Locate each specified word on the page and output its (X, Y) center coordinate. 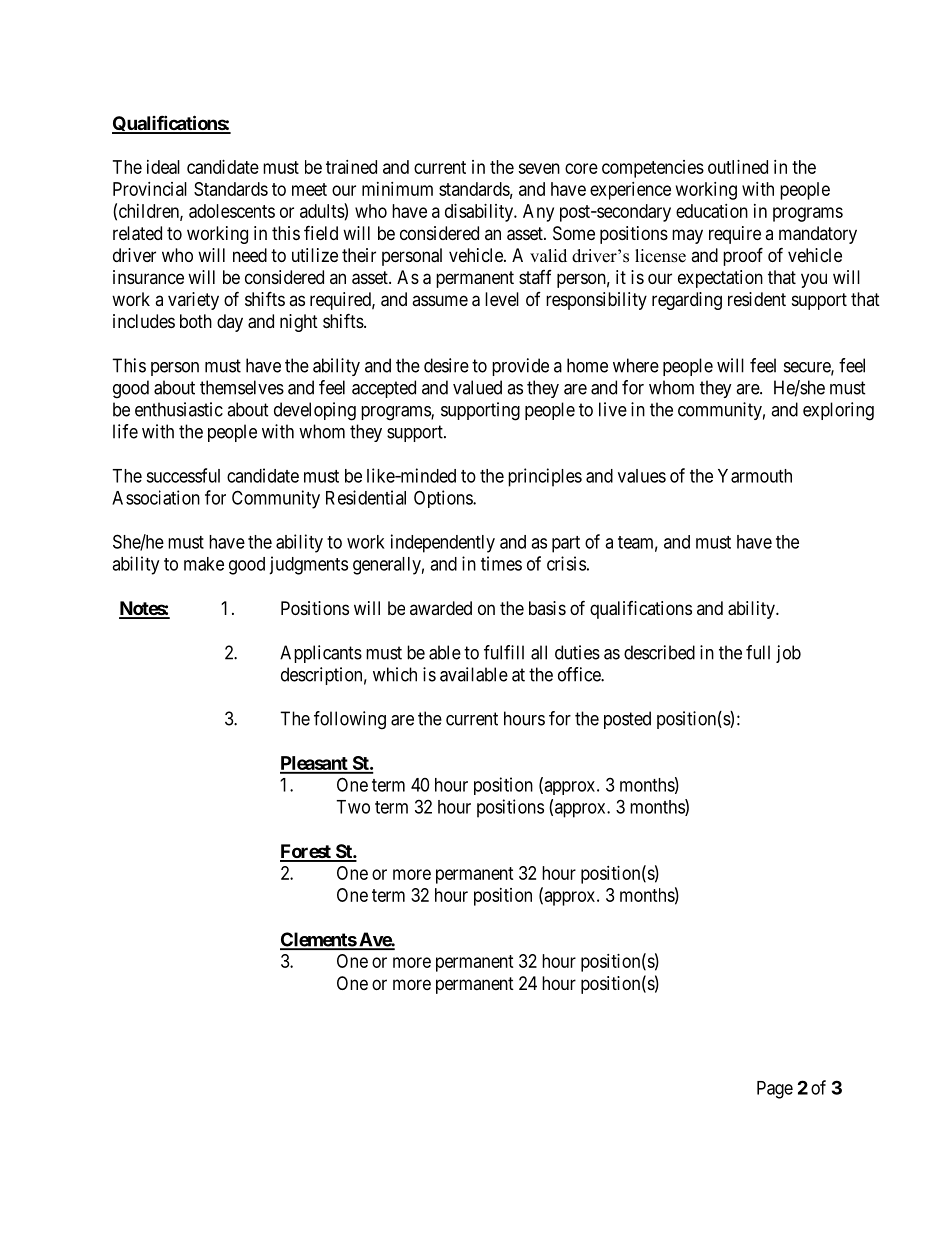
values (642, 476)
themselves (242, 387)
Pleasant (315, 764)
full (758, 652)
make (204, 564)
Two (353, 807)
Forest (306, 852)
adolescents (232, 211)
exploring (838, 411)
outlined (738, 167)
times (501, 563)
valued (477, 387)
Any (538, 213)
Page (775, 1090)
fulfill (504, 652)
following (350, 720)
